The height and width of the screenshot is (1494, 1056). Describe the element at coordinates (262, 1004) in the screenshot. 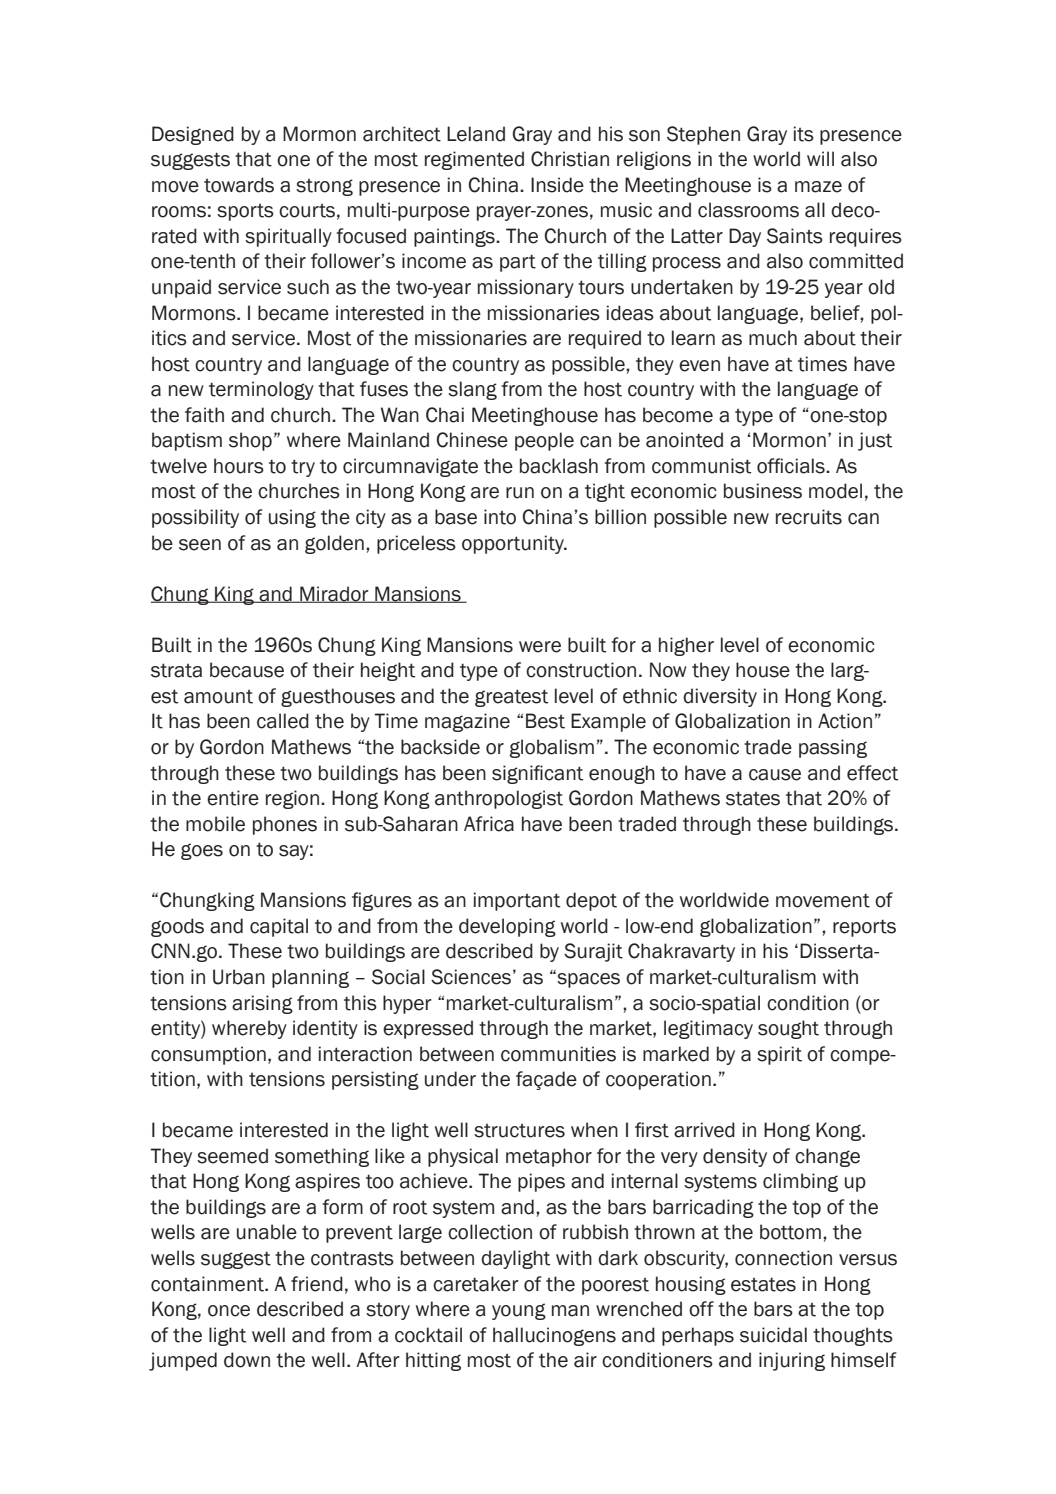

I see `arising` at that location.
